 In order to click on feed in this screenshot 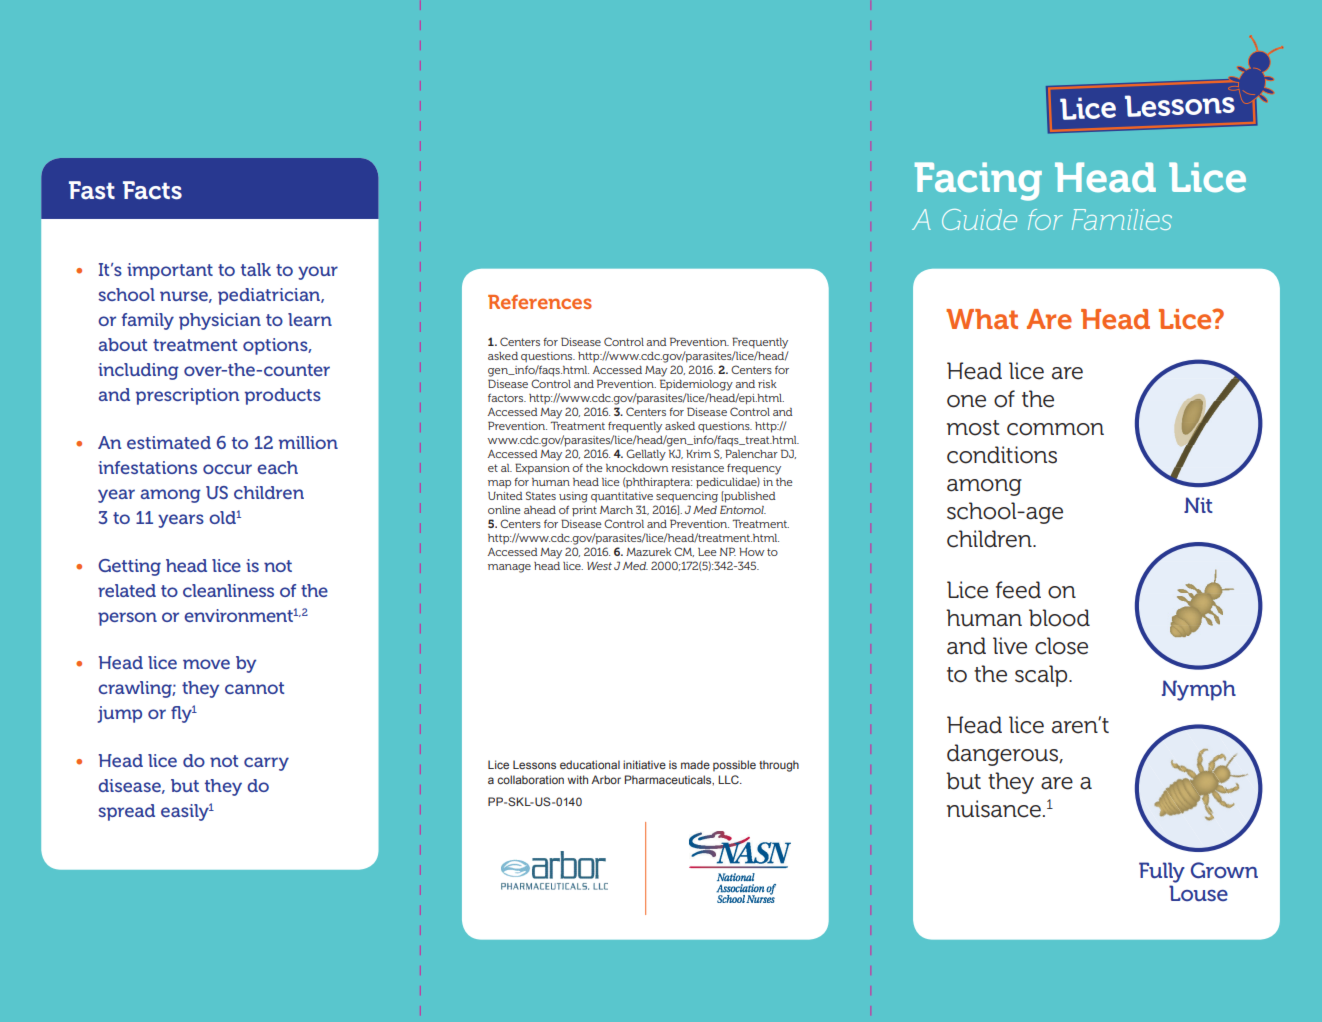, I will do `click(1018, 590)`.
